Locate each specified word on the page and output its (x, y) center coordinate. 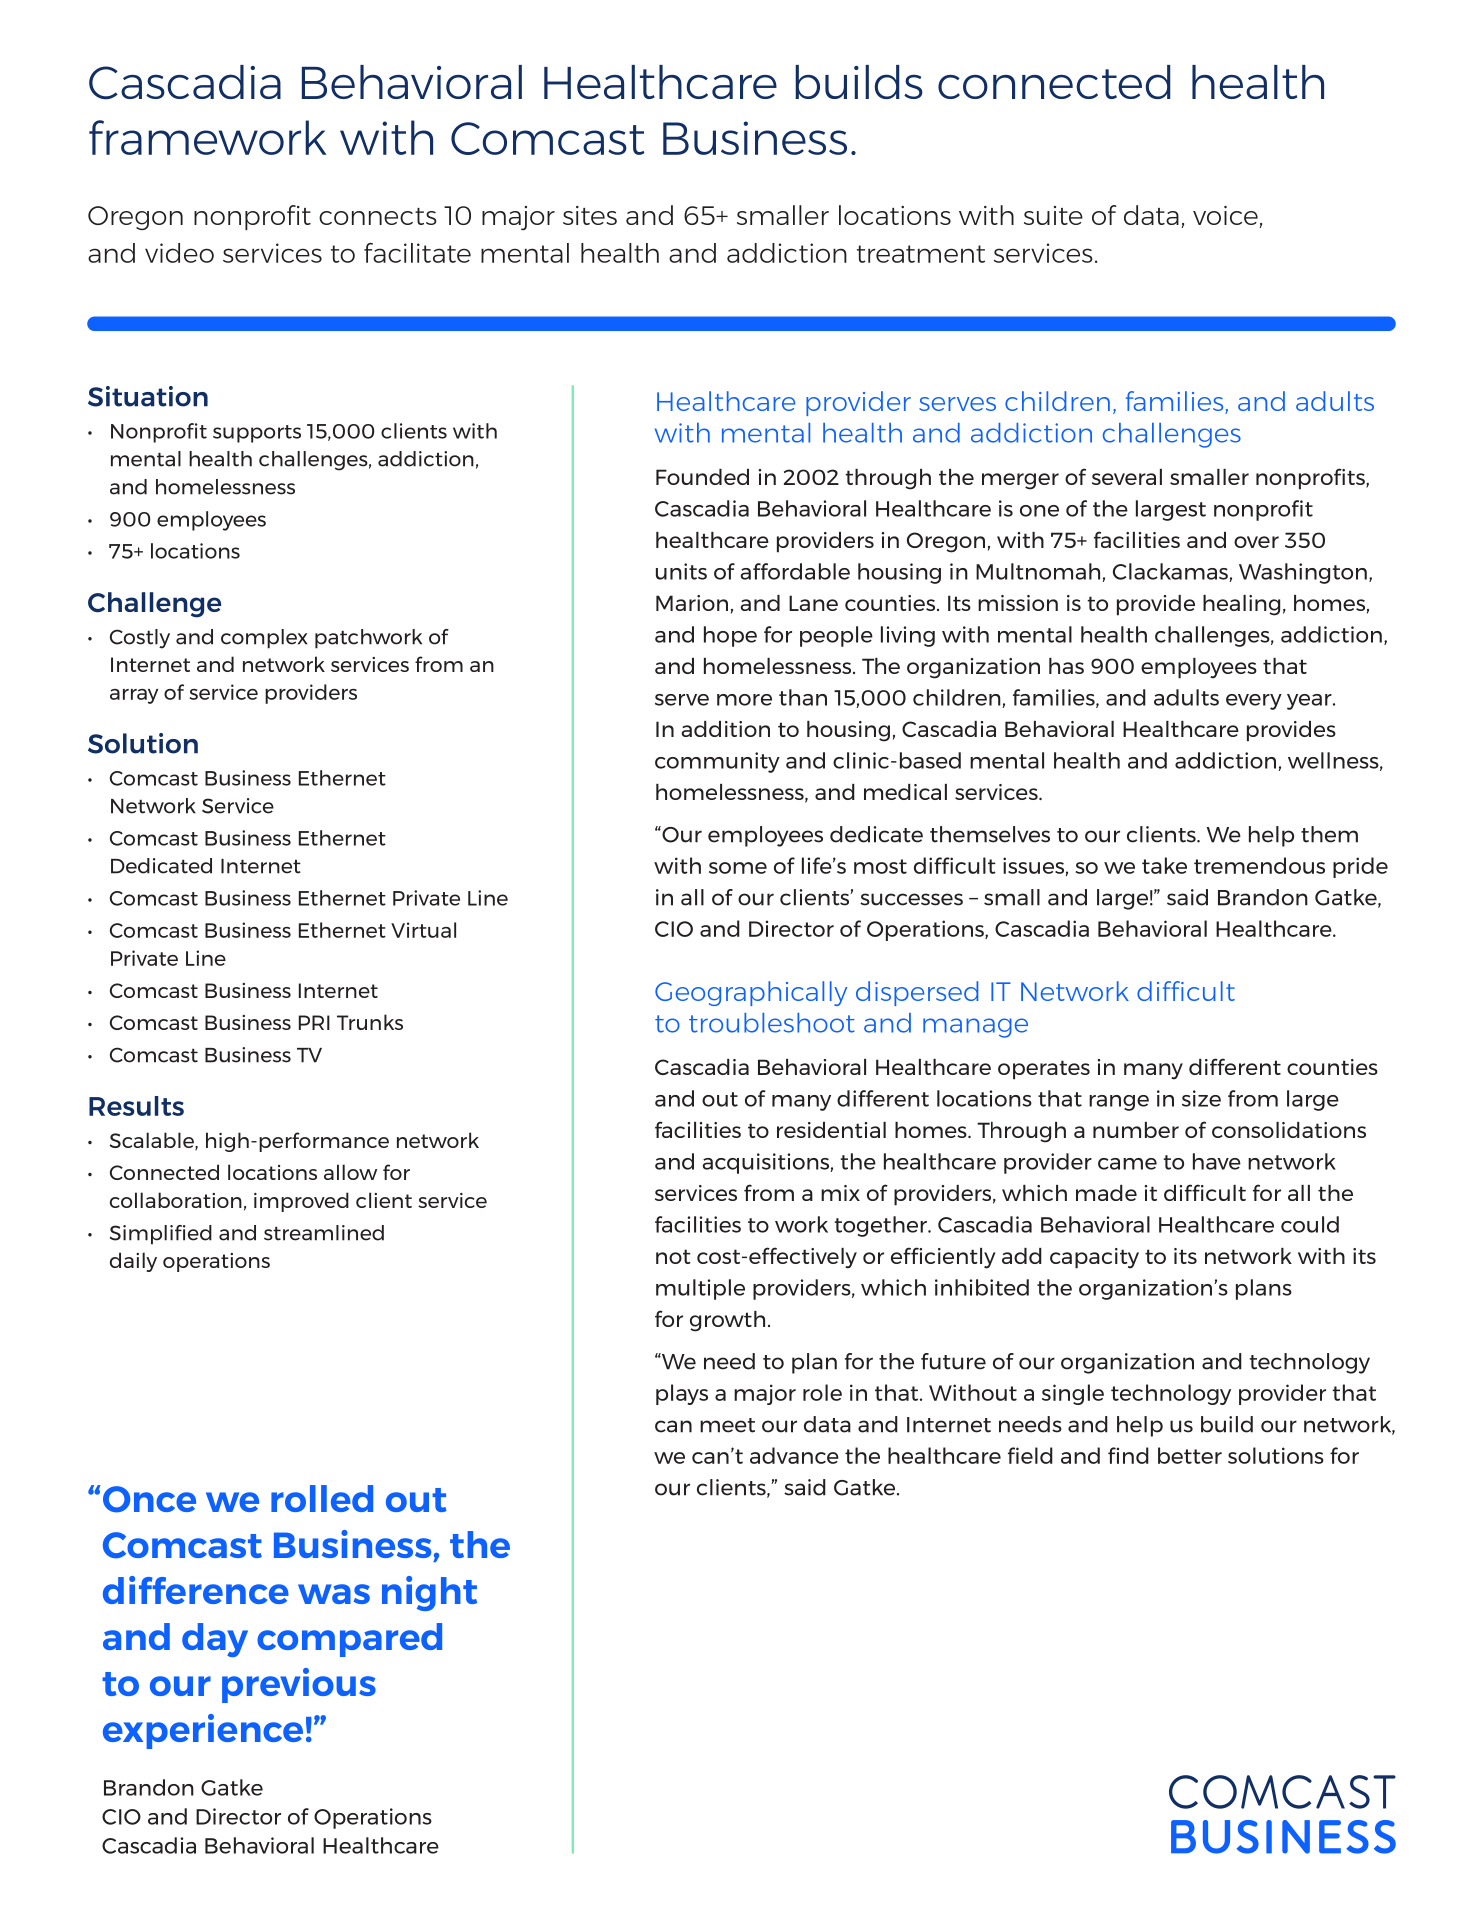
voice (1226, 217)
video (179, 253)
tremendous (1259, 865)
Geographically (751, 993)
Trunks (370, 1022)
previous (299, 1685)
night (429, 1593)
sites (590, 215)
